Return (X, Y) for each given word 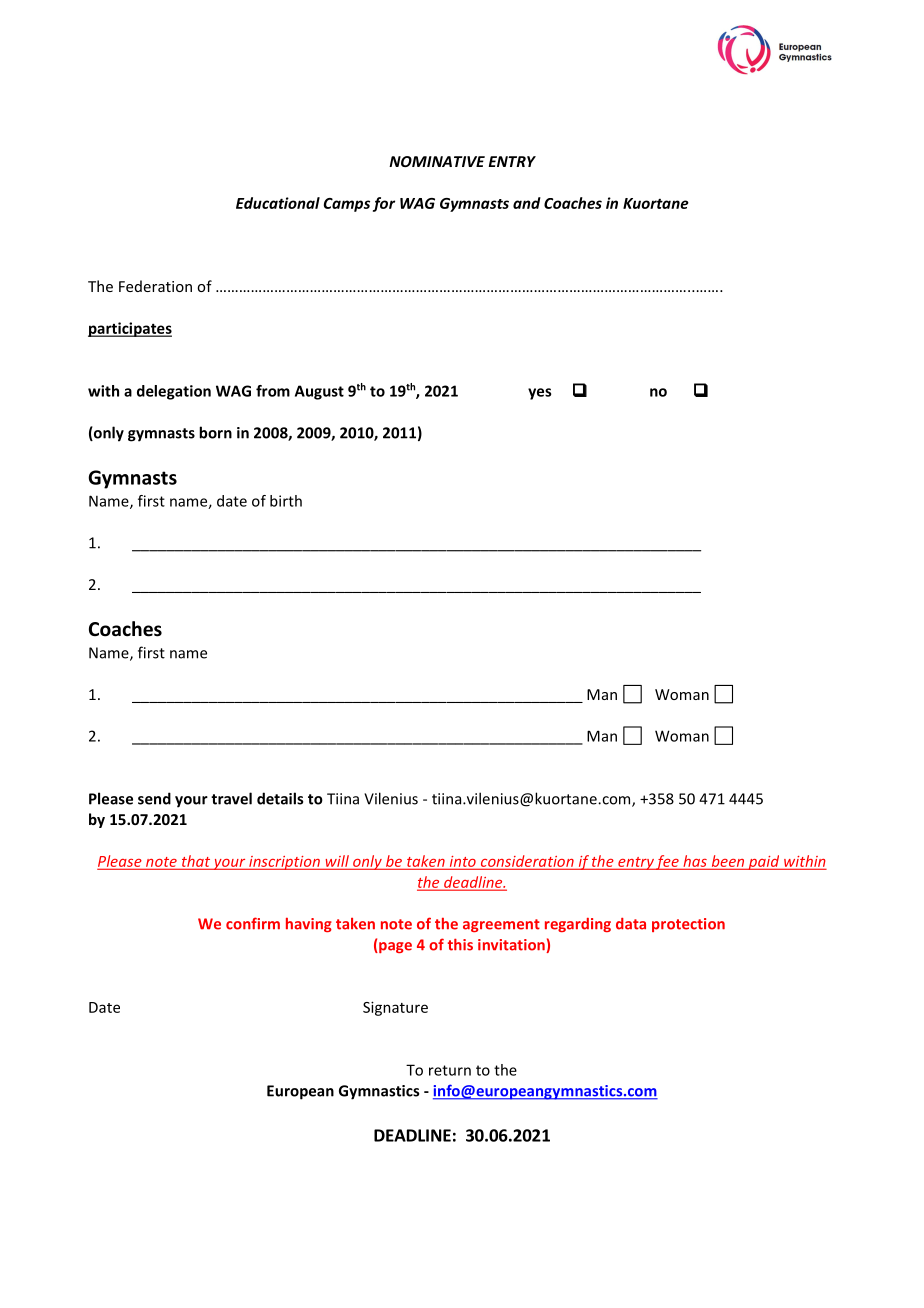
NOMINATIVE (437, 161)
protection (688, 925)
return (450, 1070)
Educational (278, 203)
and (527, 203)
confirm (253, 923)
